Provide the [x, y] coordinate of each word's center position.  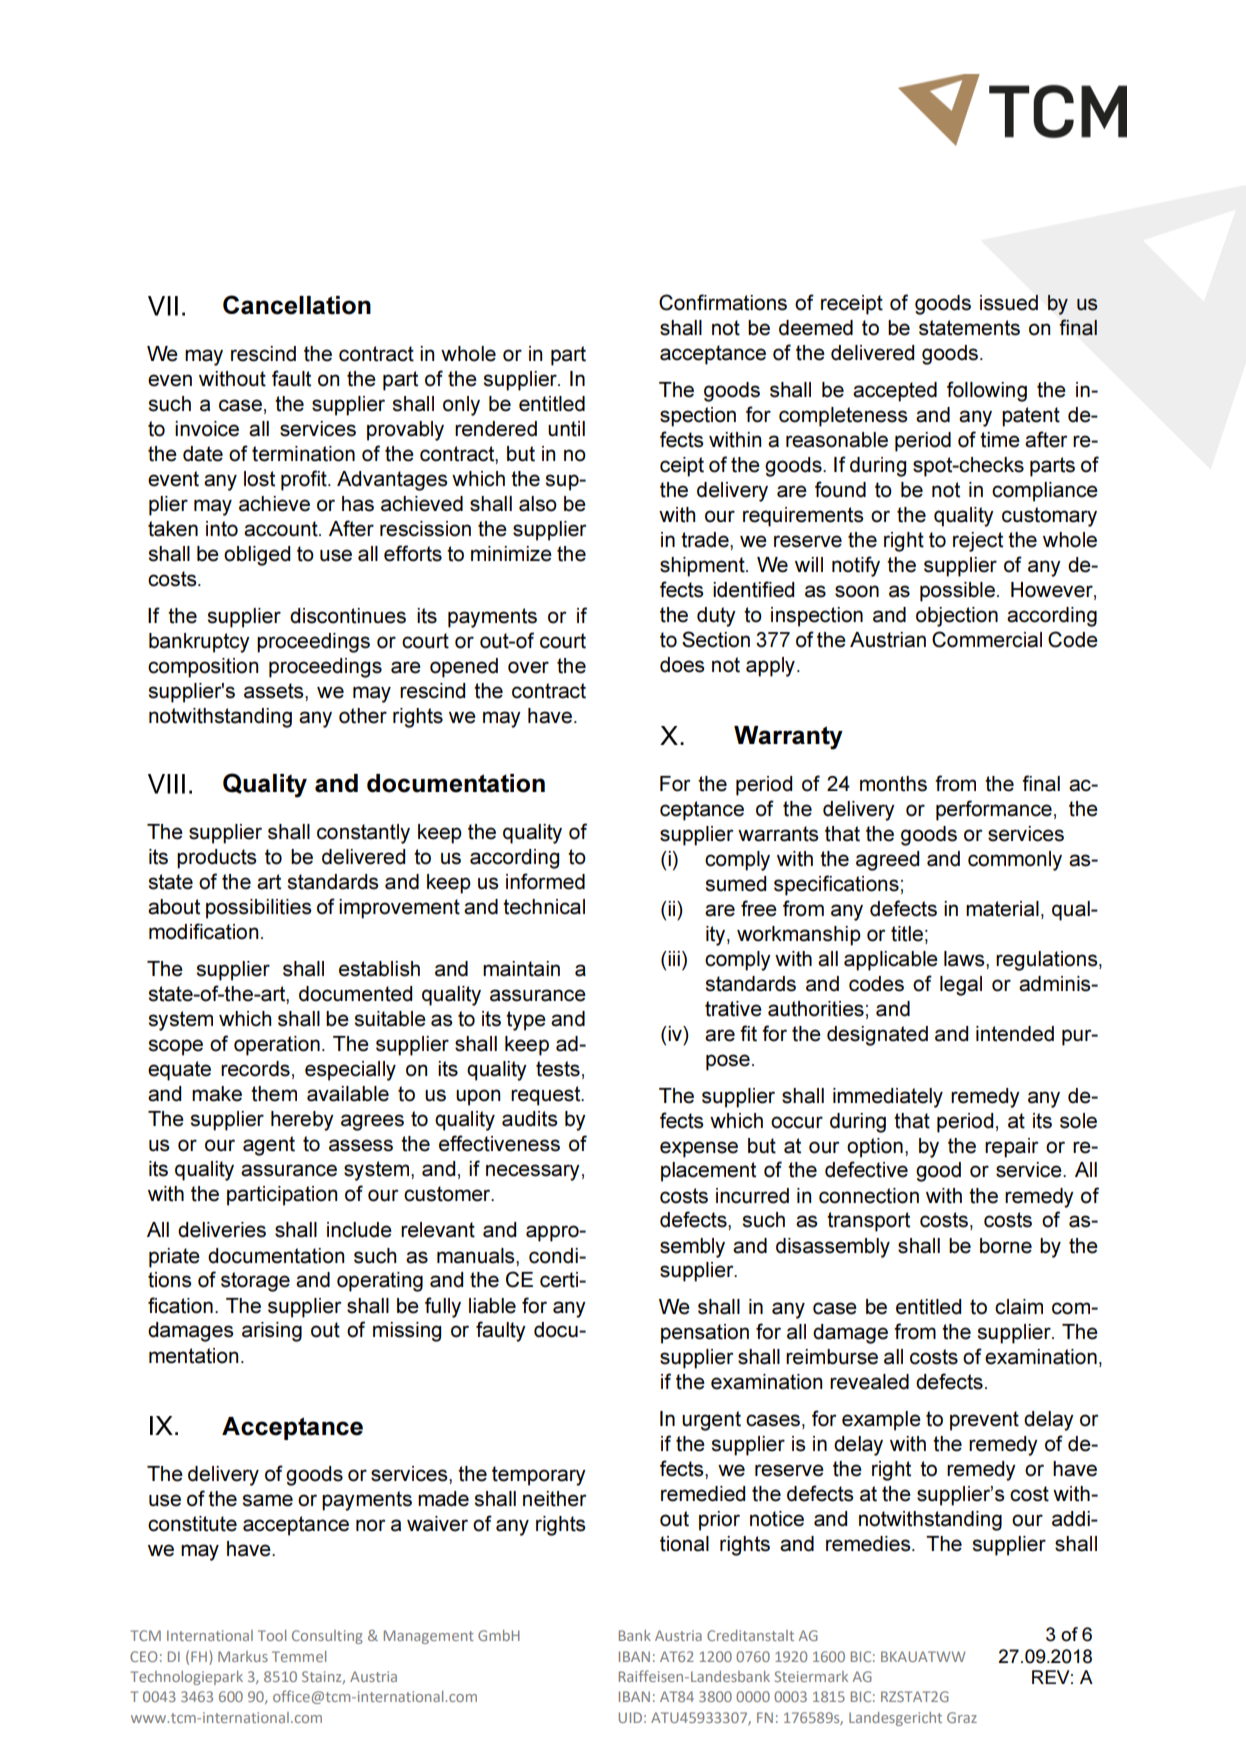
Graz [962, 1717]
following [987, 391]
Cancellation [297, 305]
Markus [243, 1656]
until [566, 429]
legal [961, 986]
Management [429, 1637]
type [526, 1021]
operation [277, 1046]
